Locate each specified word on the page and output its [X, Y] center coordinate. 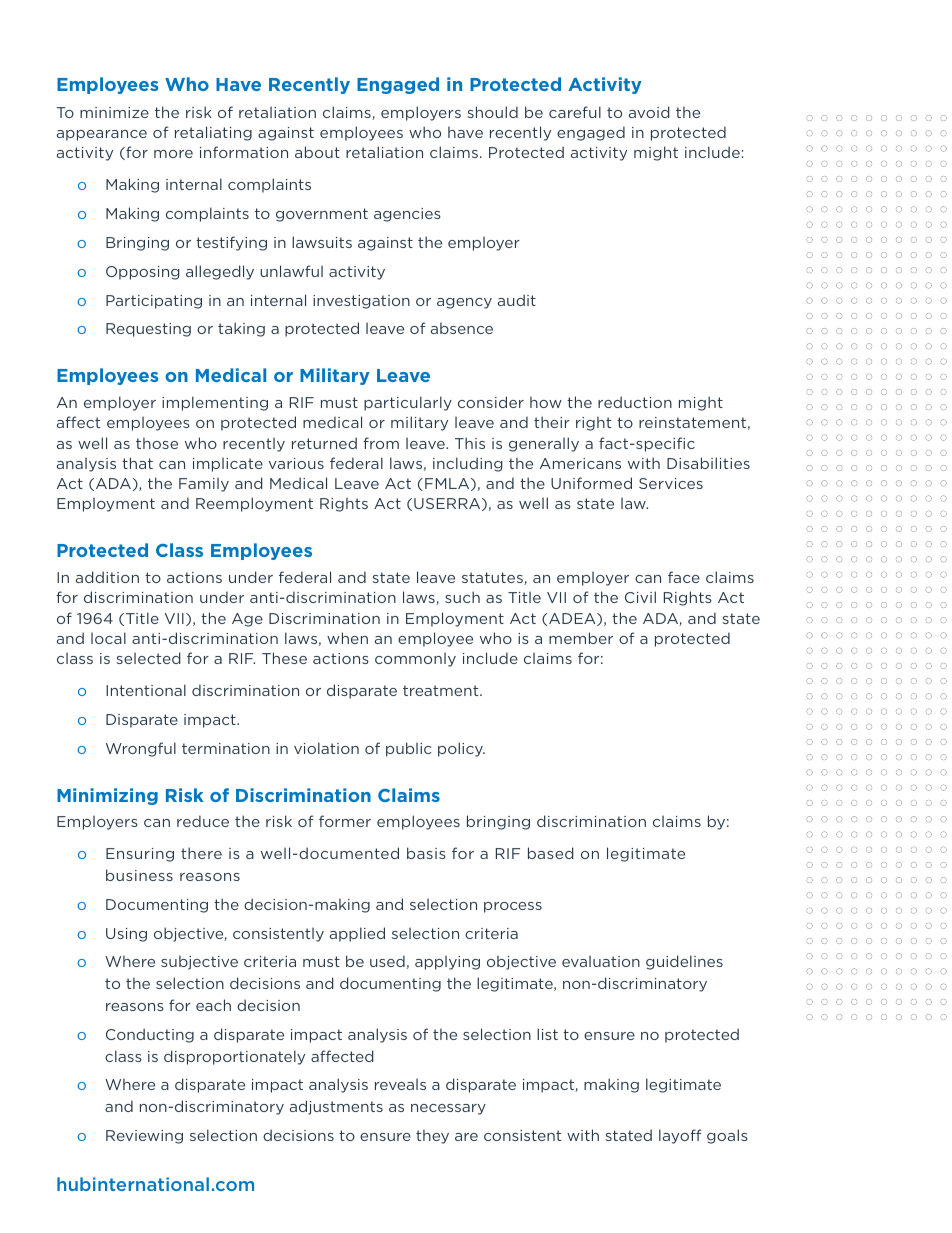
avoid [649, 112]
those [157, 443]
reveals [400, 1084]
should [492, 112]
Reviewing [144, 1137]
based [551, 853]
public [408, 749]
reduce [203, 821]
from [381, 443]
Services [671, 483]
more [173, 154]
